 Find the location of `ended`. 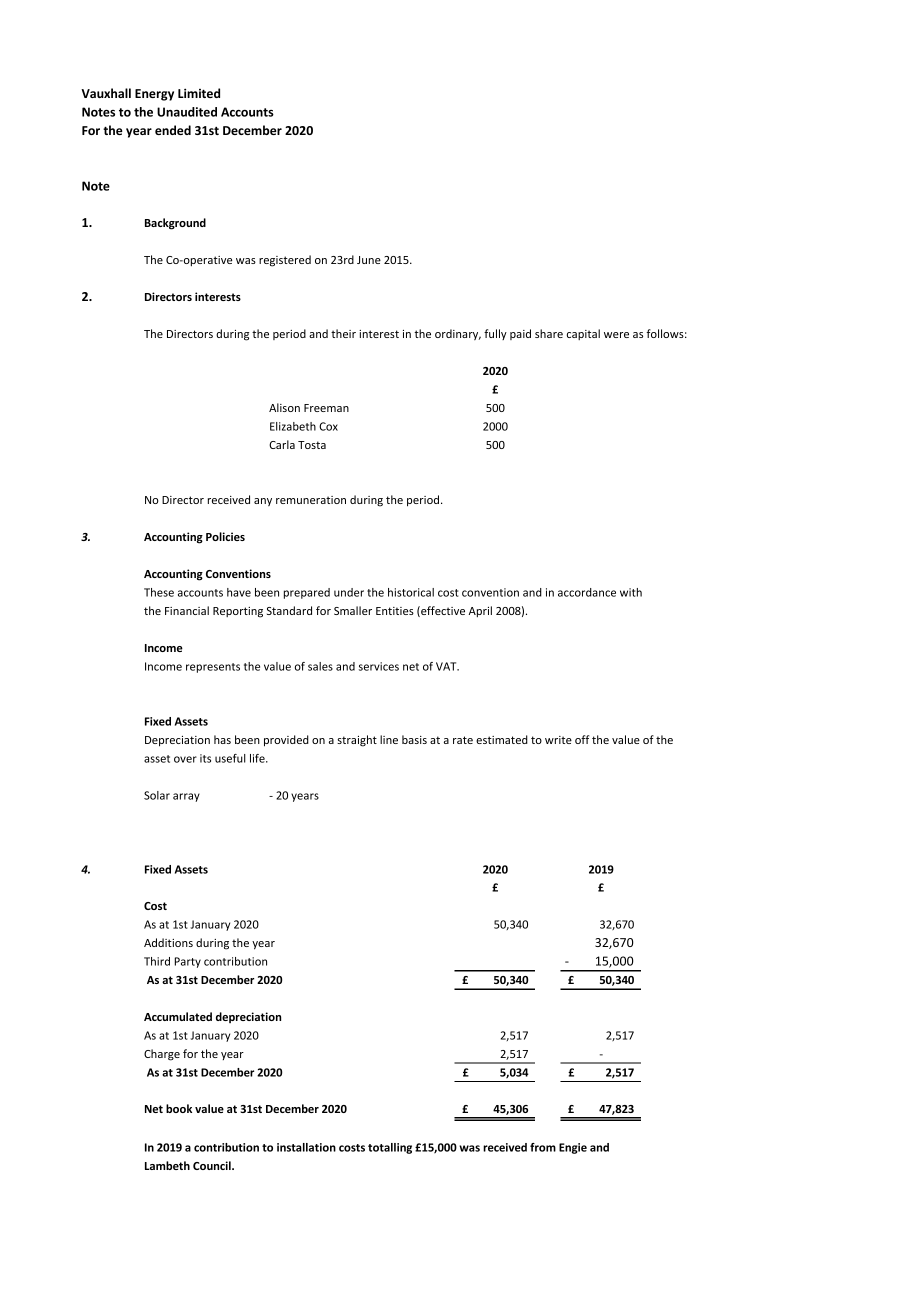

ended is located at coordinates (173, 130).
